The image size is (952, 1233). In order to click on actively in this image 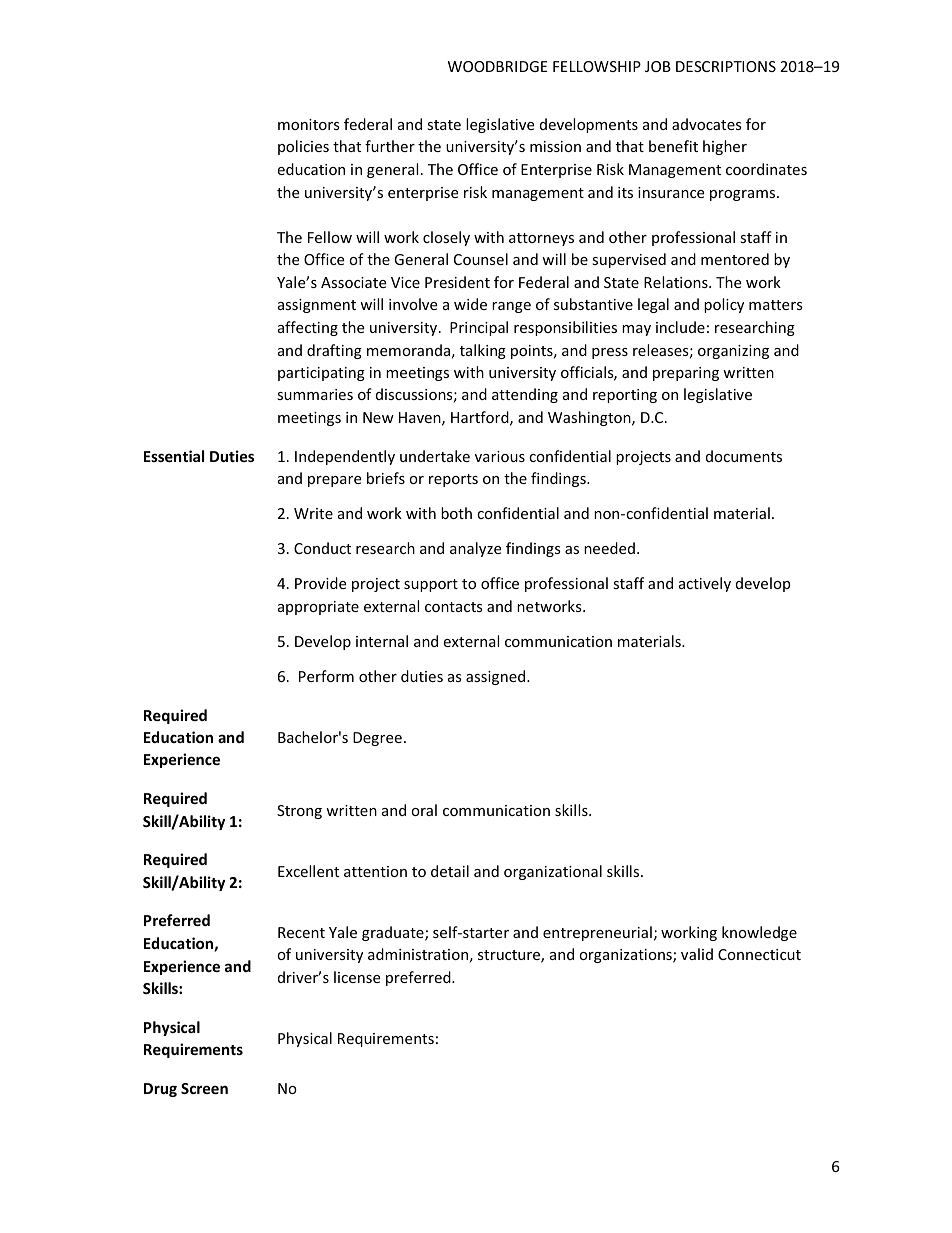, I will do `click(705, 584)`.
